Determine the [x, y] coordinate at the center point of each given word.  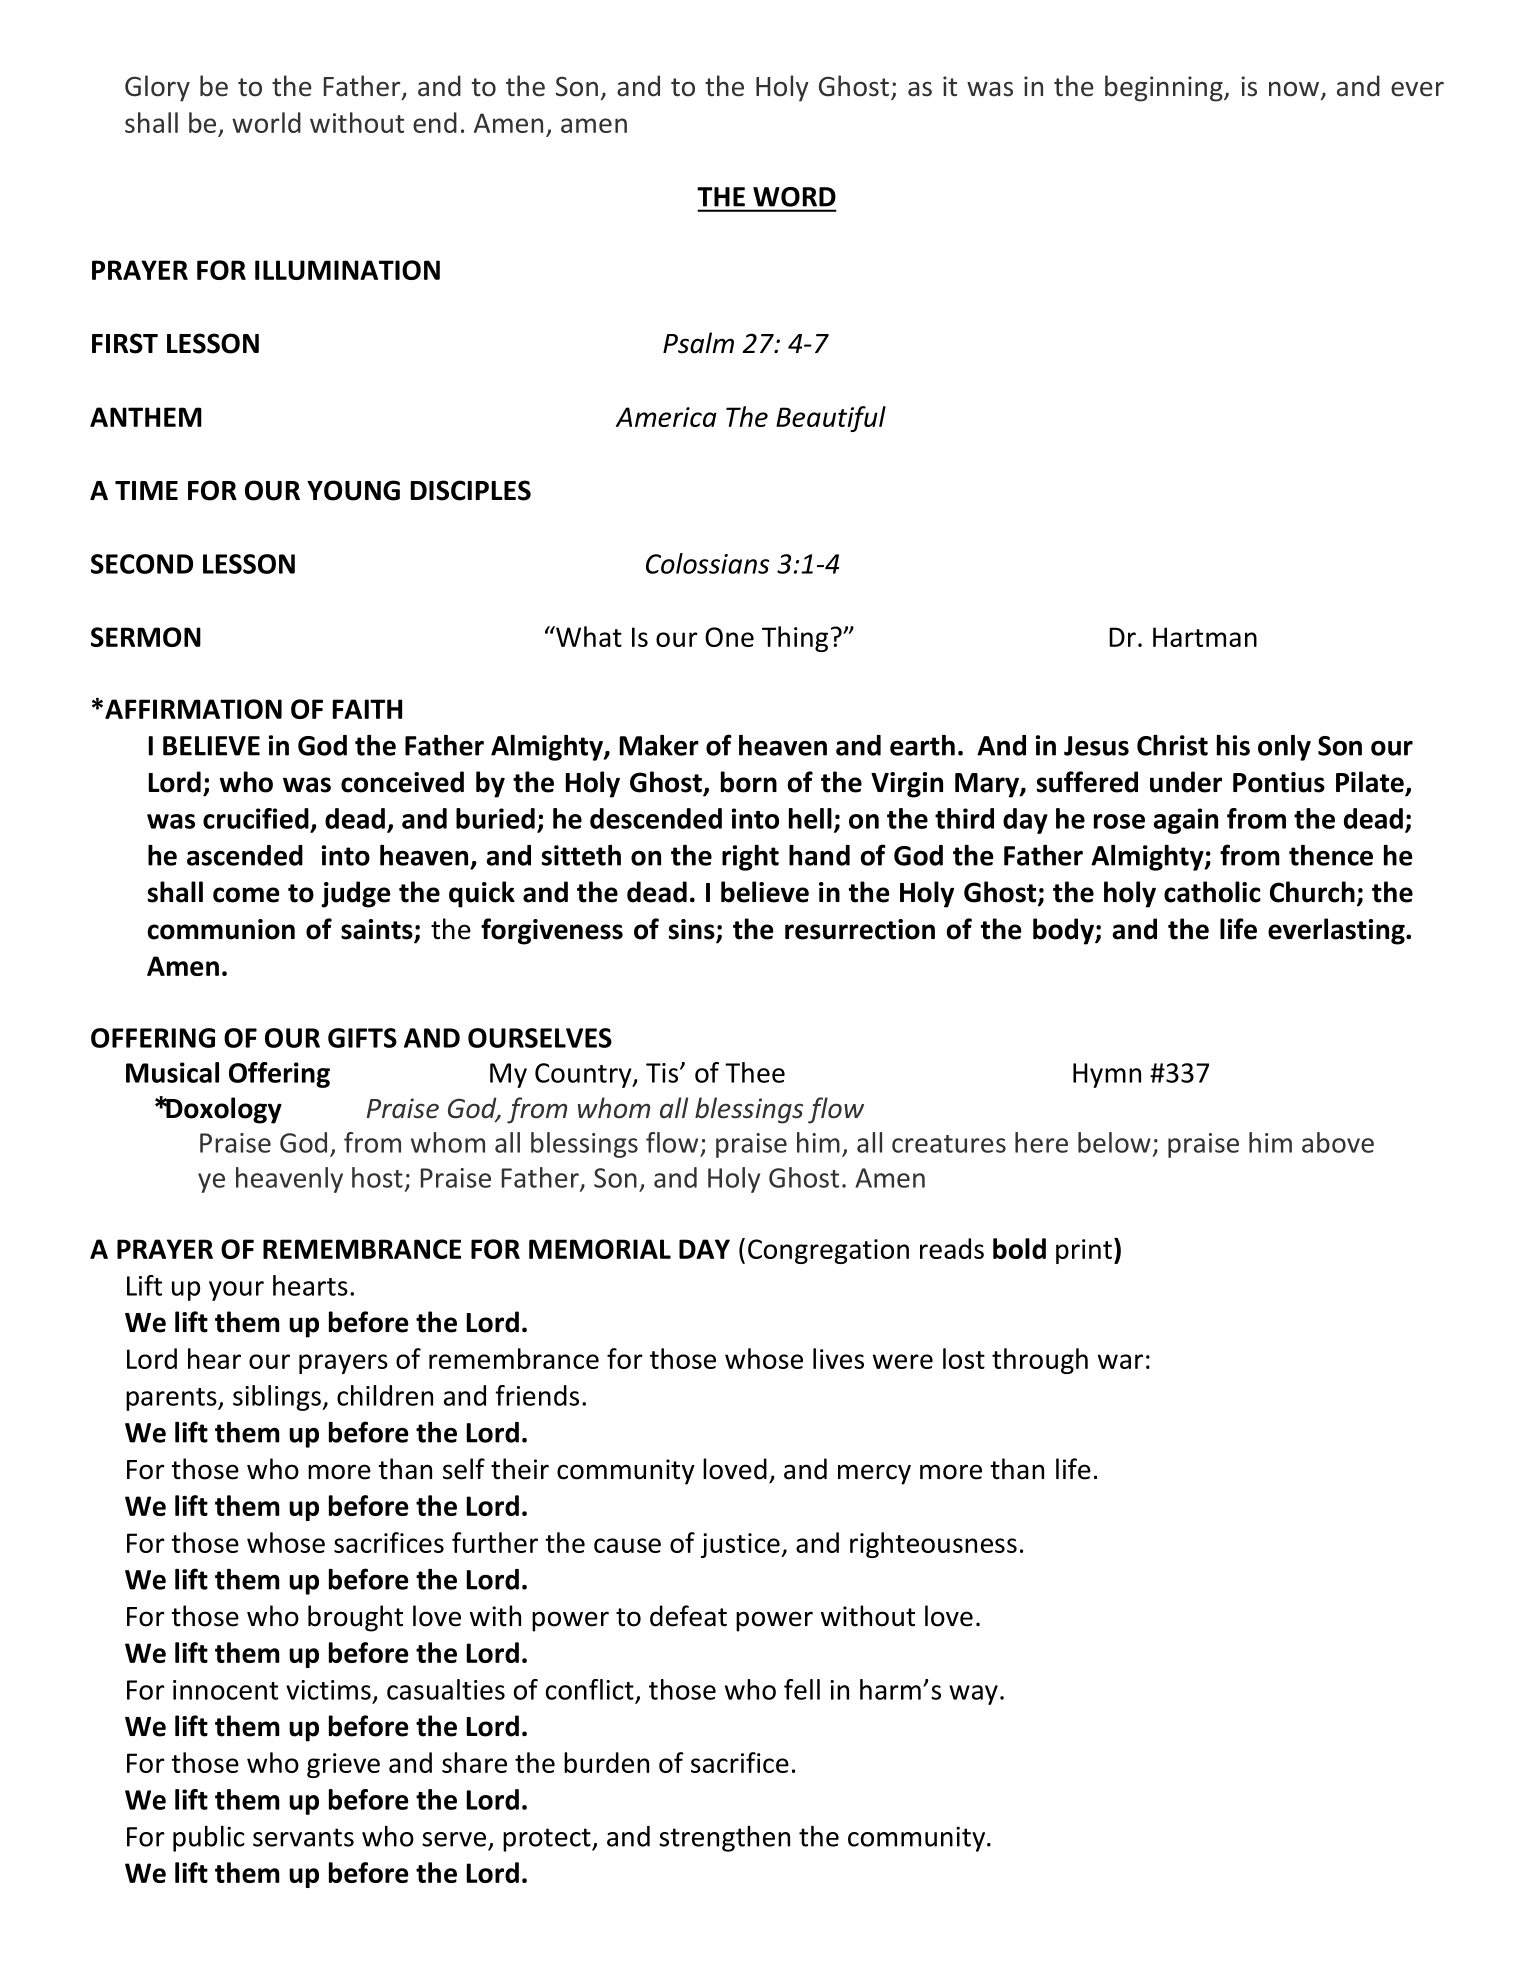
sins [693, 930]
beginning [1165, 88]
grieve [343, 1765]
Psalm [698, 343]
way [973, 1695]
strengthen [724, 1839]
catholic [1212, 892]
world [266, 122]
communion [221, 929]
